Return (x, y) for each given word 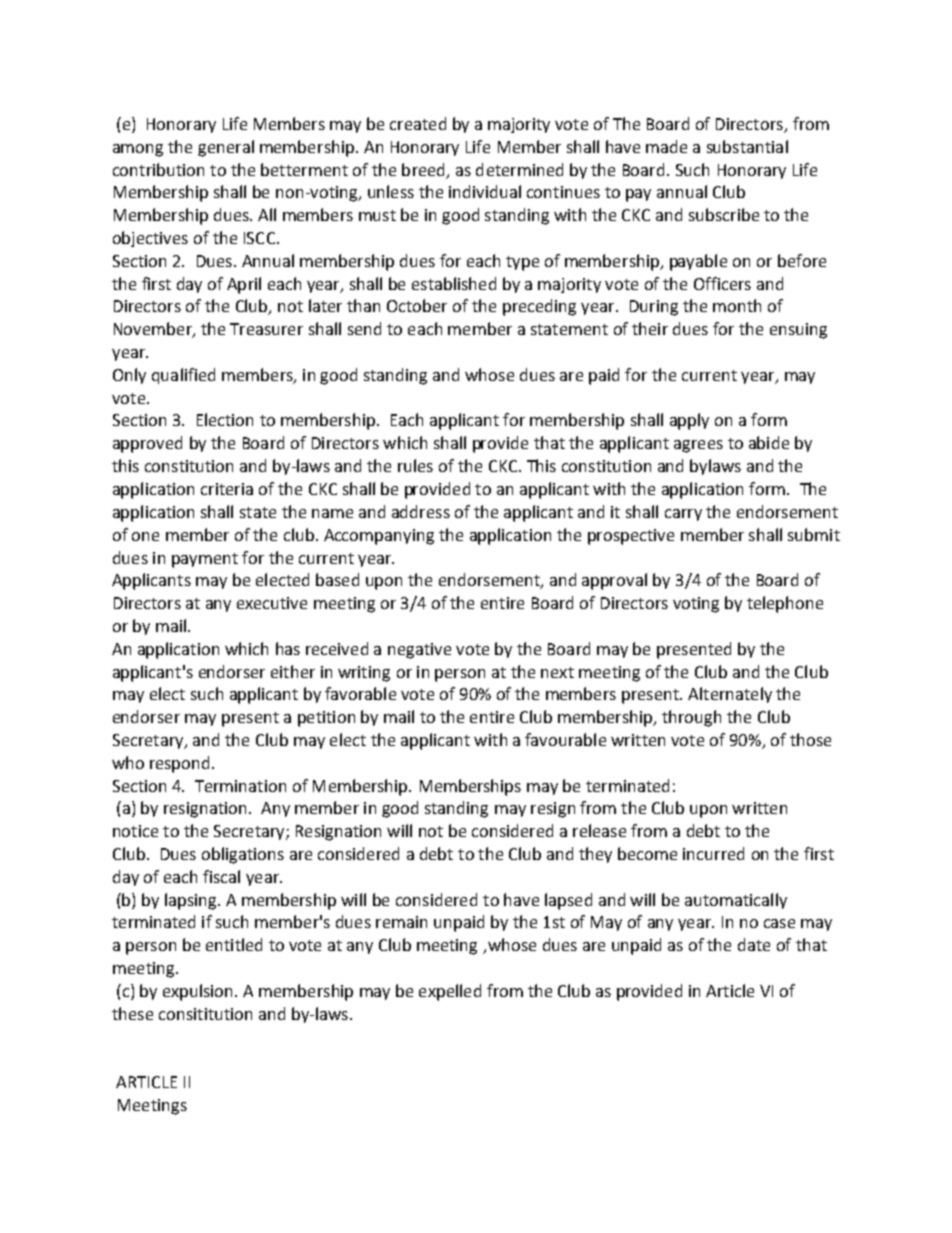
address (421, 511)
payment (205, 560)
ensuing (798, 331)
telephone (785, 604)
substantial (747, 146)
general (226, 148)
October (417, 305)
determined (519, 169)
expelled (450, 992)
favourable (565, 739)
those (810, 739)
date (754, 944)
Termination (240, 786)
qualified (183, 376)
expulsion (197, 992)
